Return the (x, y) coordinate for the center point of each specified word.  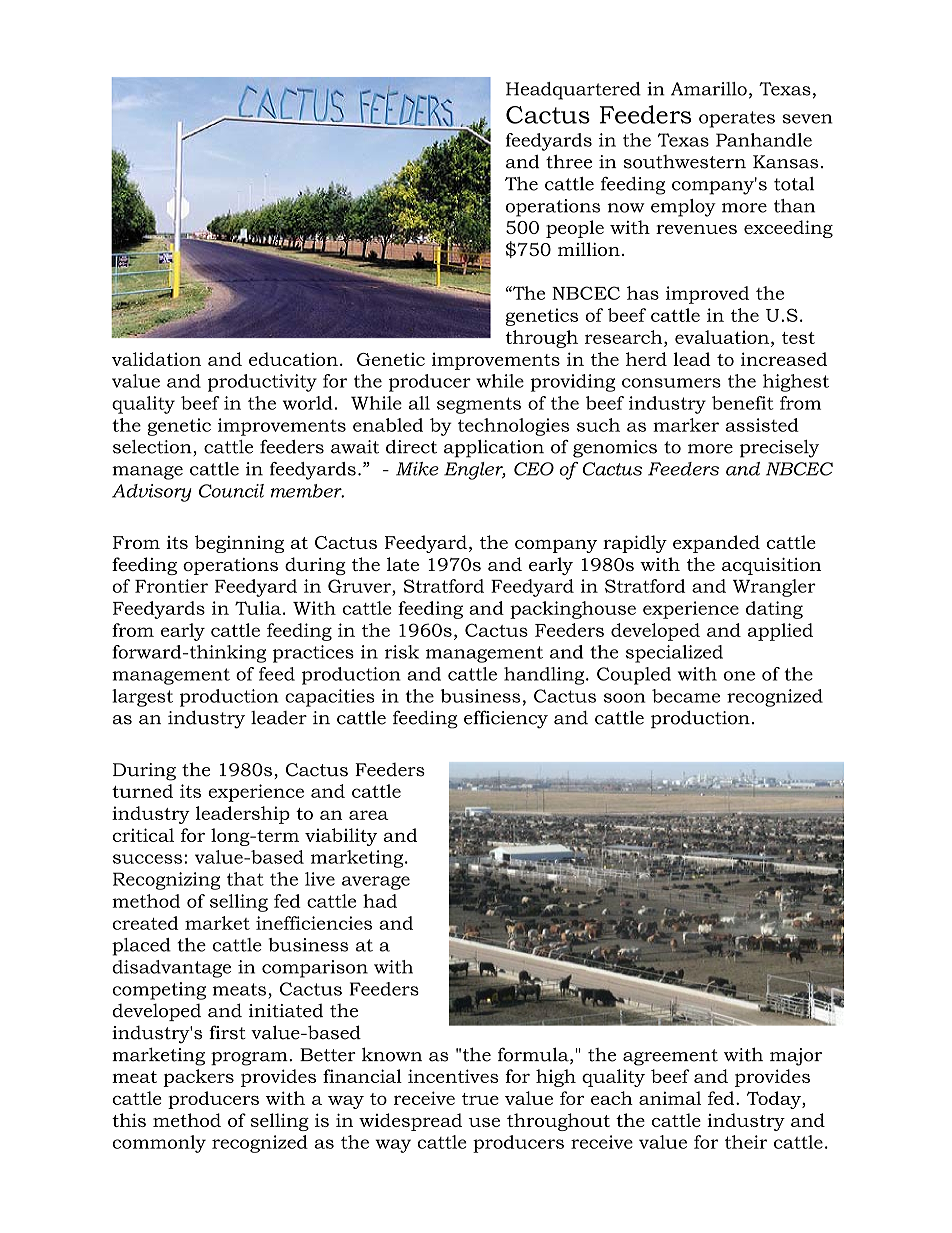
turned (142, 791)
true (480, 1099)
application (494, 449)
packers (198, 1078)
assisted (762, 425)
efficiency (506, 719)
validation (156, 359)
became (686, 696)
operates (737, 119)
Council (231, 491)
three (569, 162)
